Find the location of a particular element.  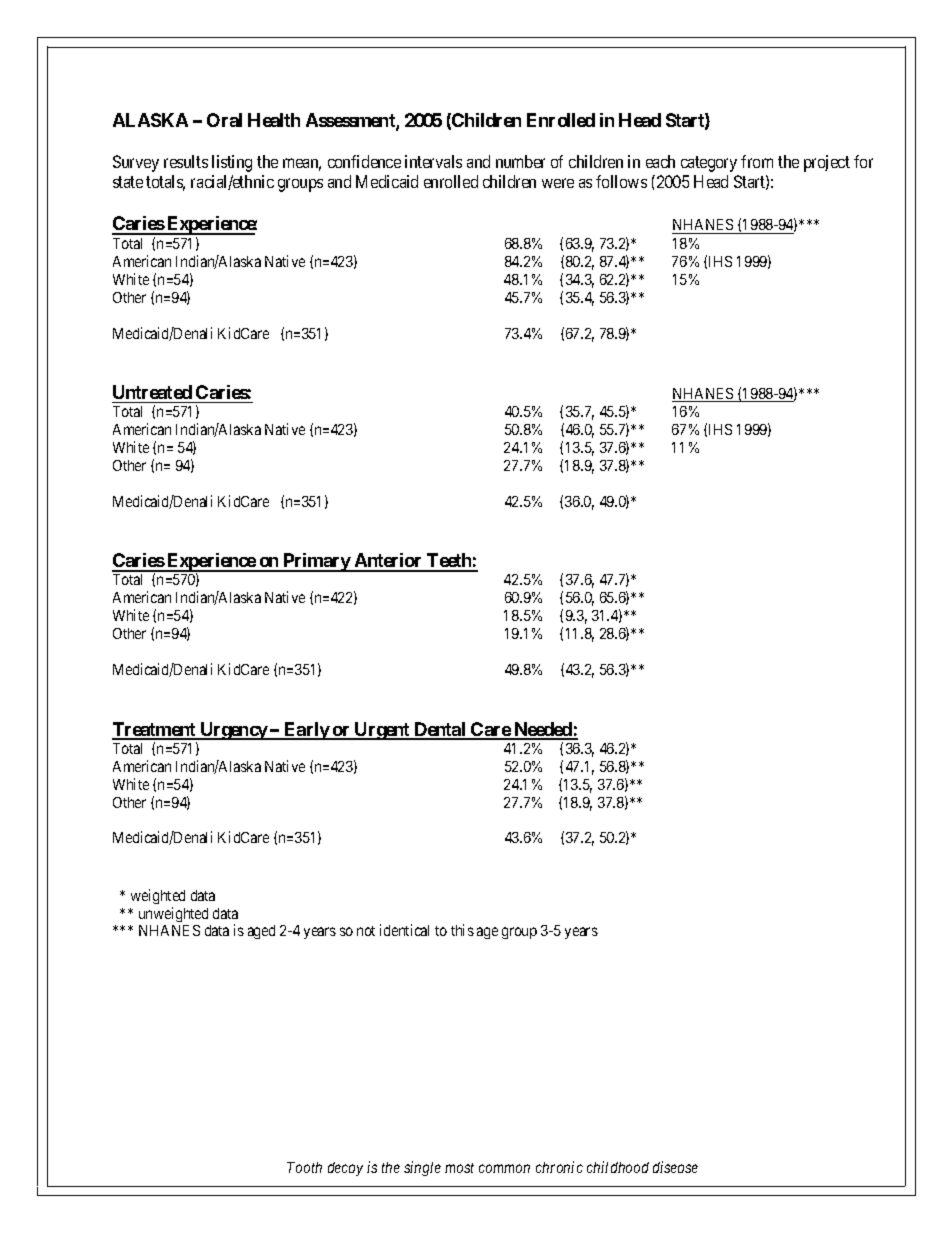

Urgency is located at coordinates (233, 731).
